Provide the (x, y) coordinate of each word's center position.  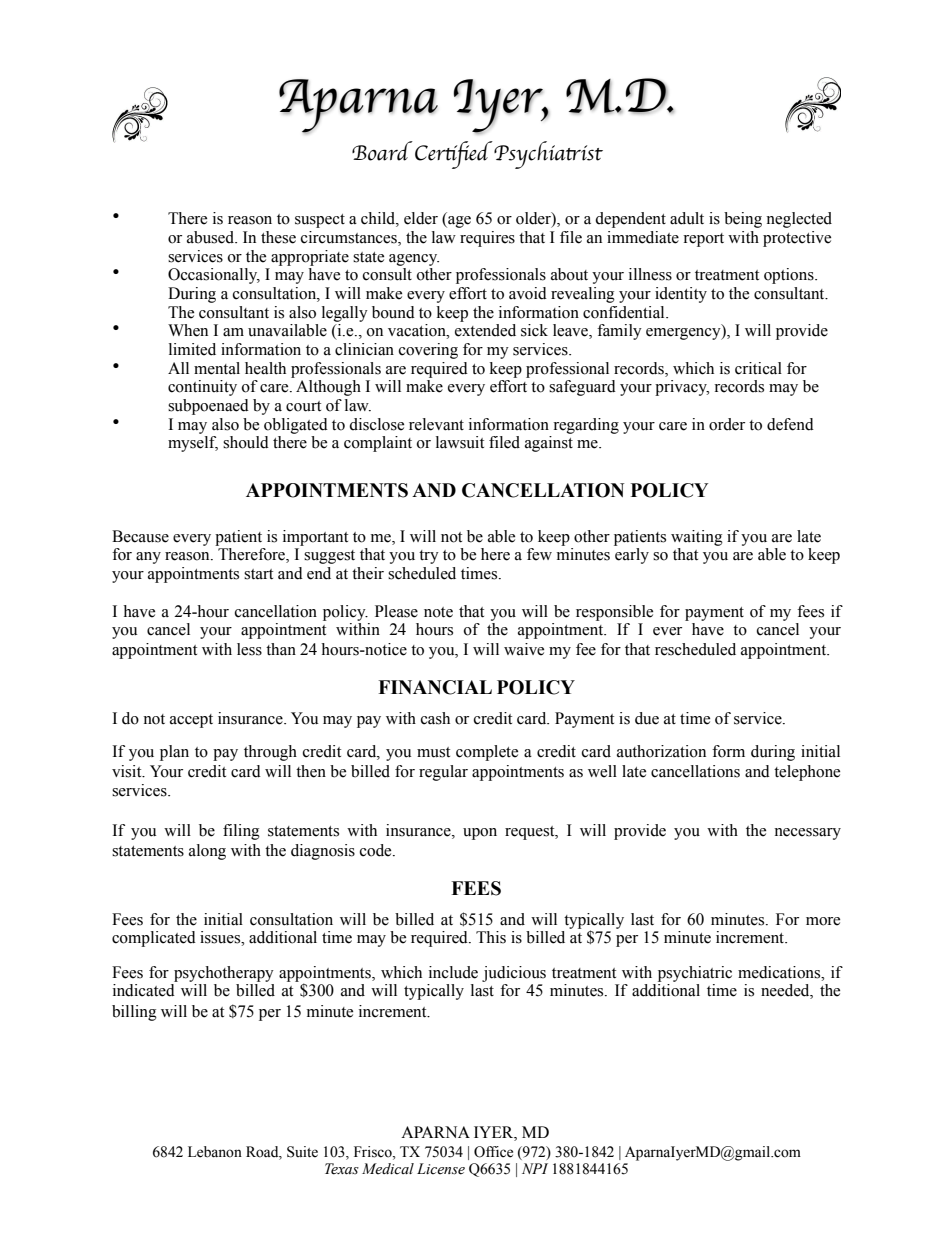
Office (493, 1152)
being (743, 220)
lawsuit (460, 442)
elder (421, 218)
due (647, 718)
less (249, 649)
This (491, 937)
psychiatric (695, 974)
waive (524, 649)
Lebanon (215, 1152)
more (823, 921)
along (207, 852)
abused (212, 237)
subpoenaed (208, 407)
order (727, 424)
